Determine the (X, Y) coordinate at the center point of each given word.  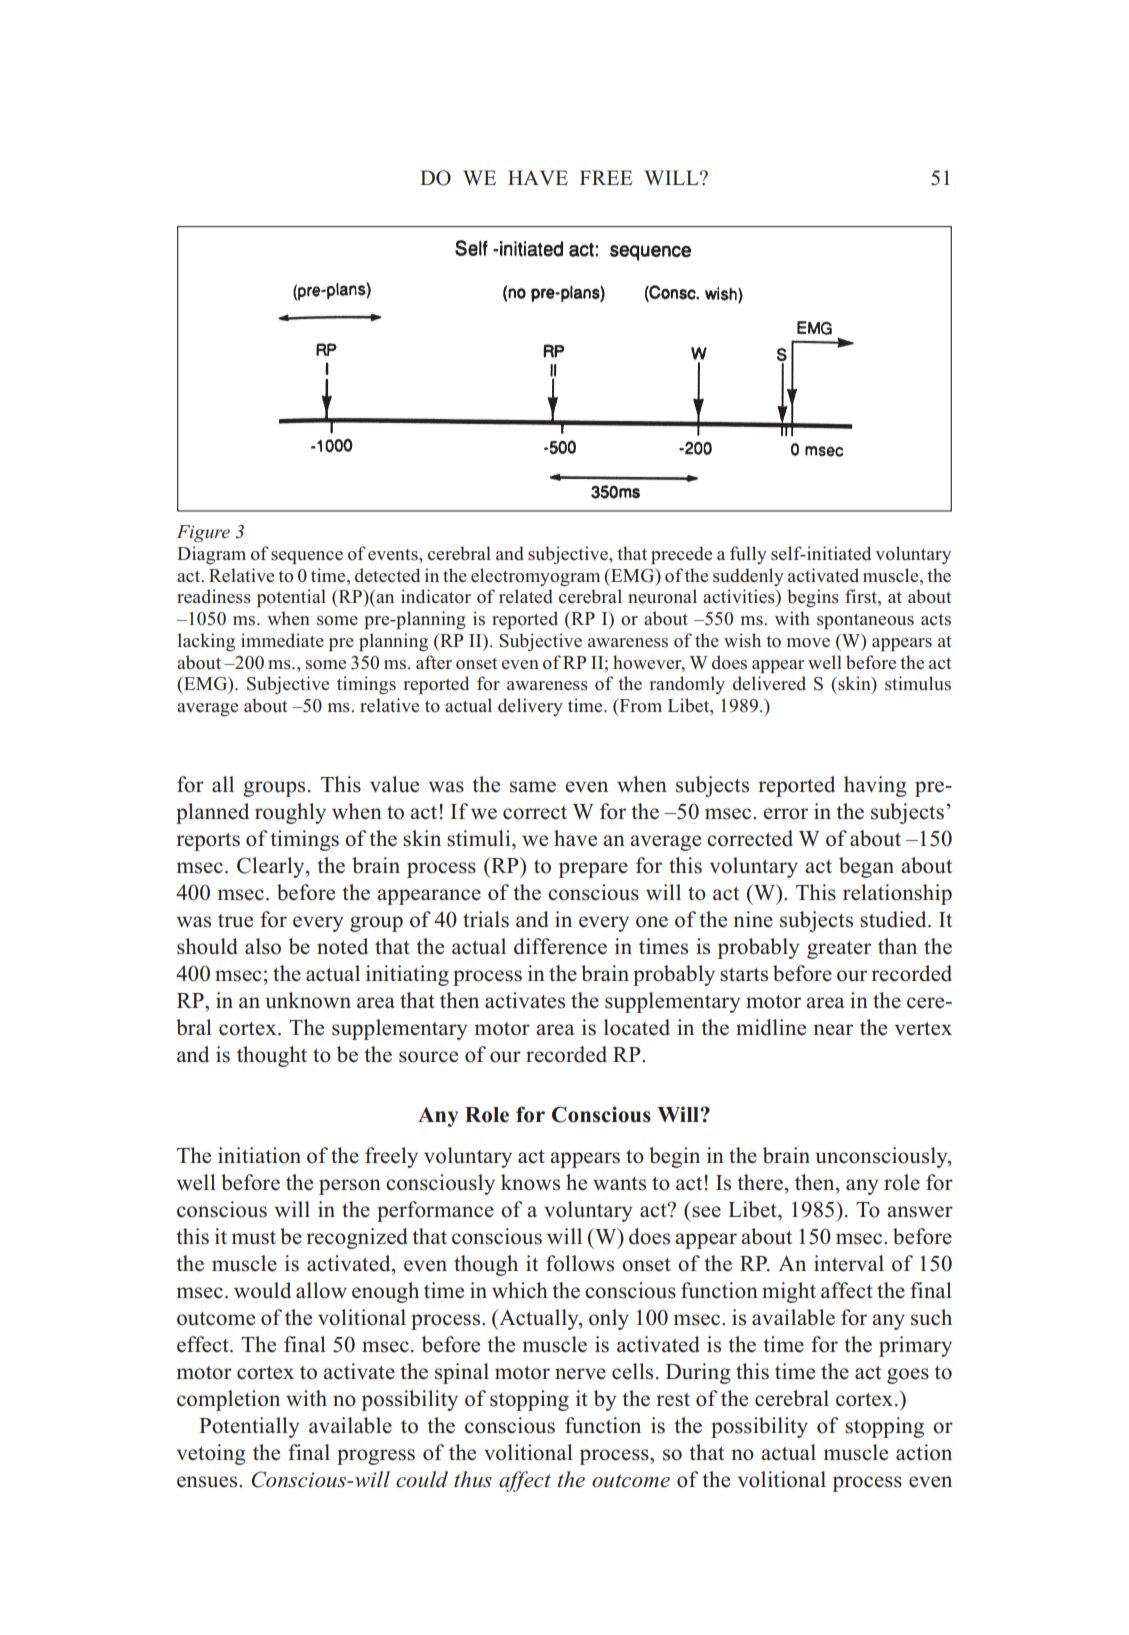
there (760, 1182)
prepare (593, 870)
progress (376, 1457)
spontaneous (865, 621)
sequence (307, 557)
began (866, 867)
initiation (259, 1155)
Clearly (272, 867)
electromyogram (535, 577)
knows (530, 1182)
